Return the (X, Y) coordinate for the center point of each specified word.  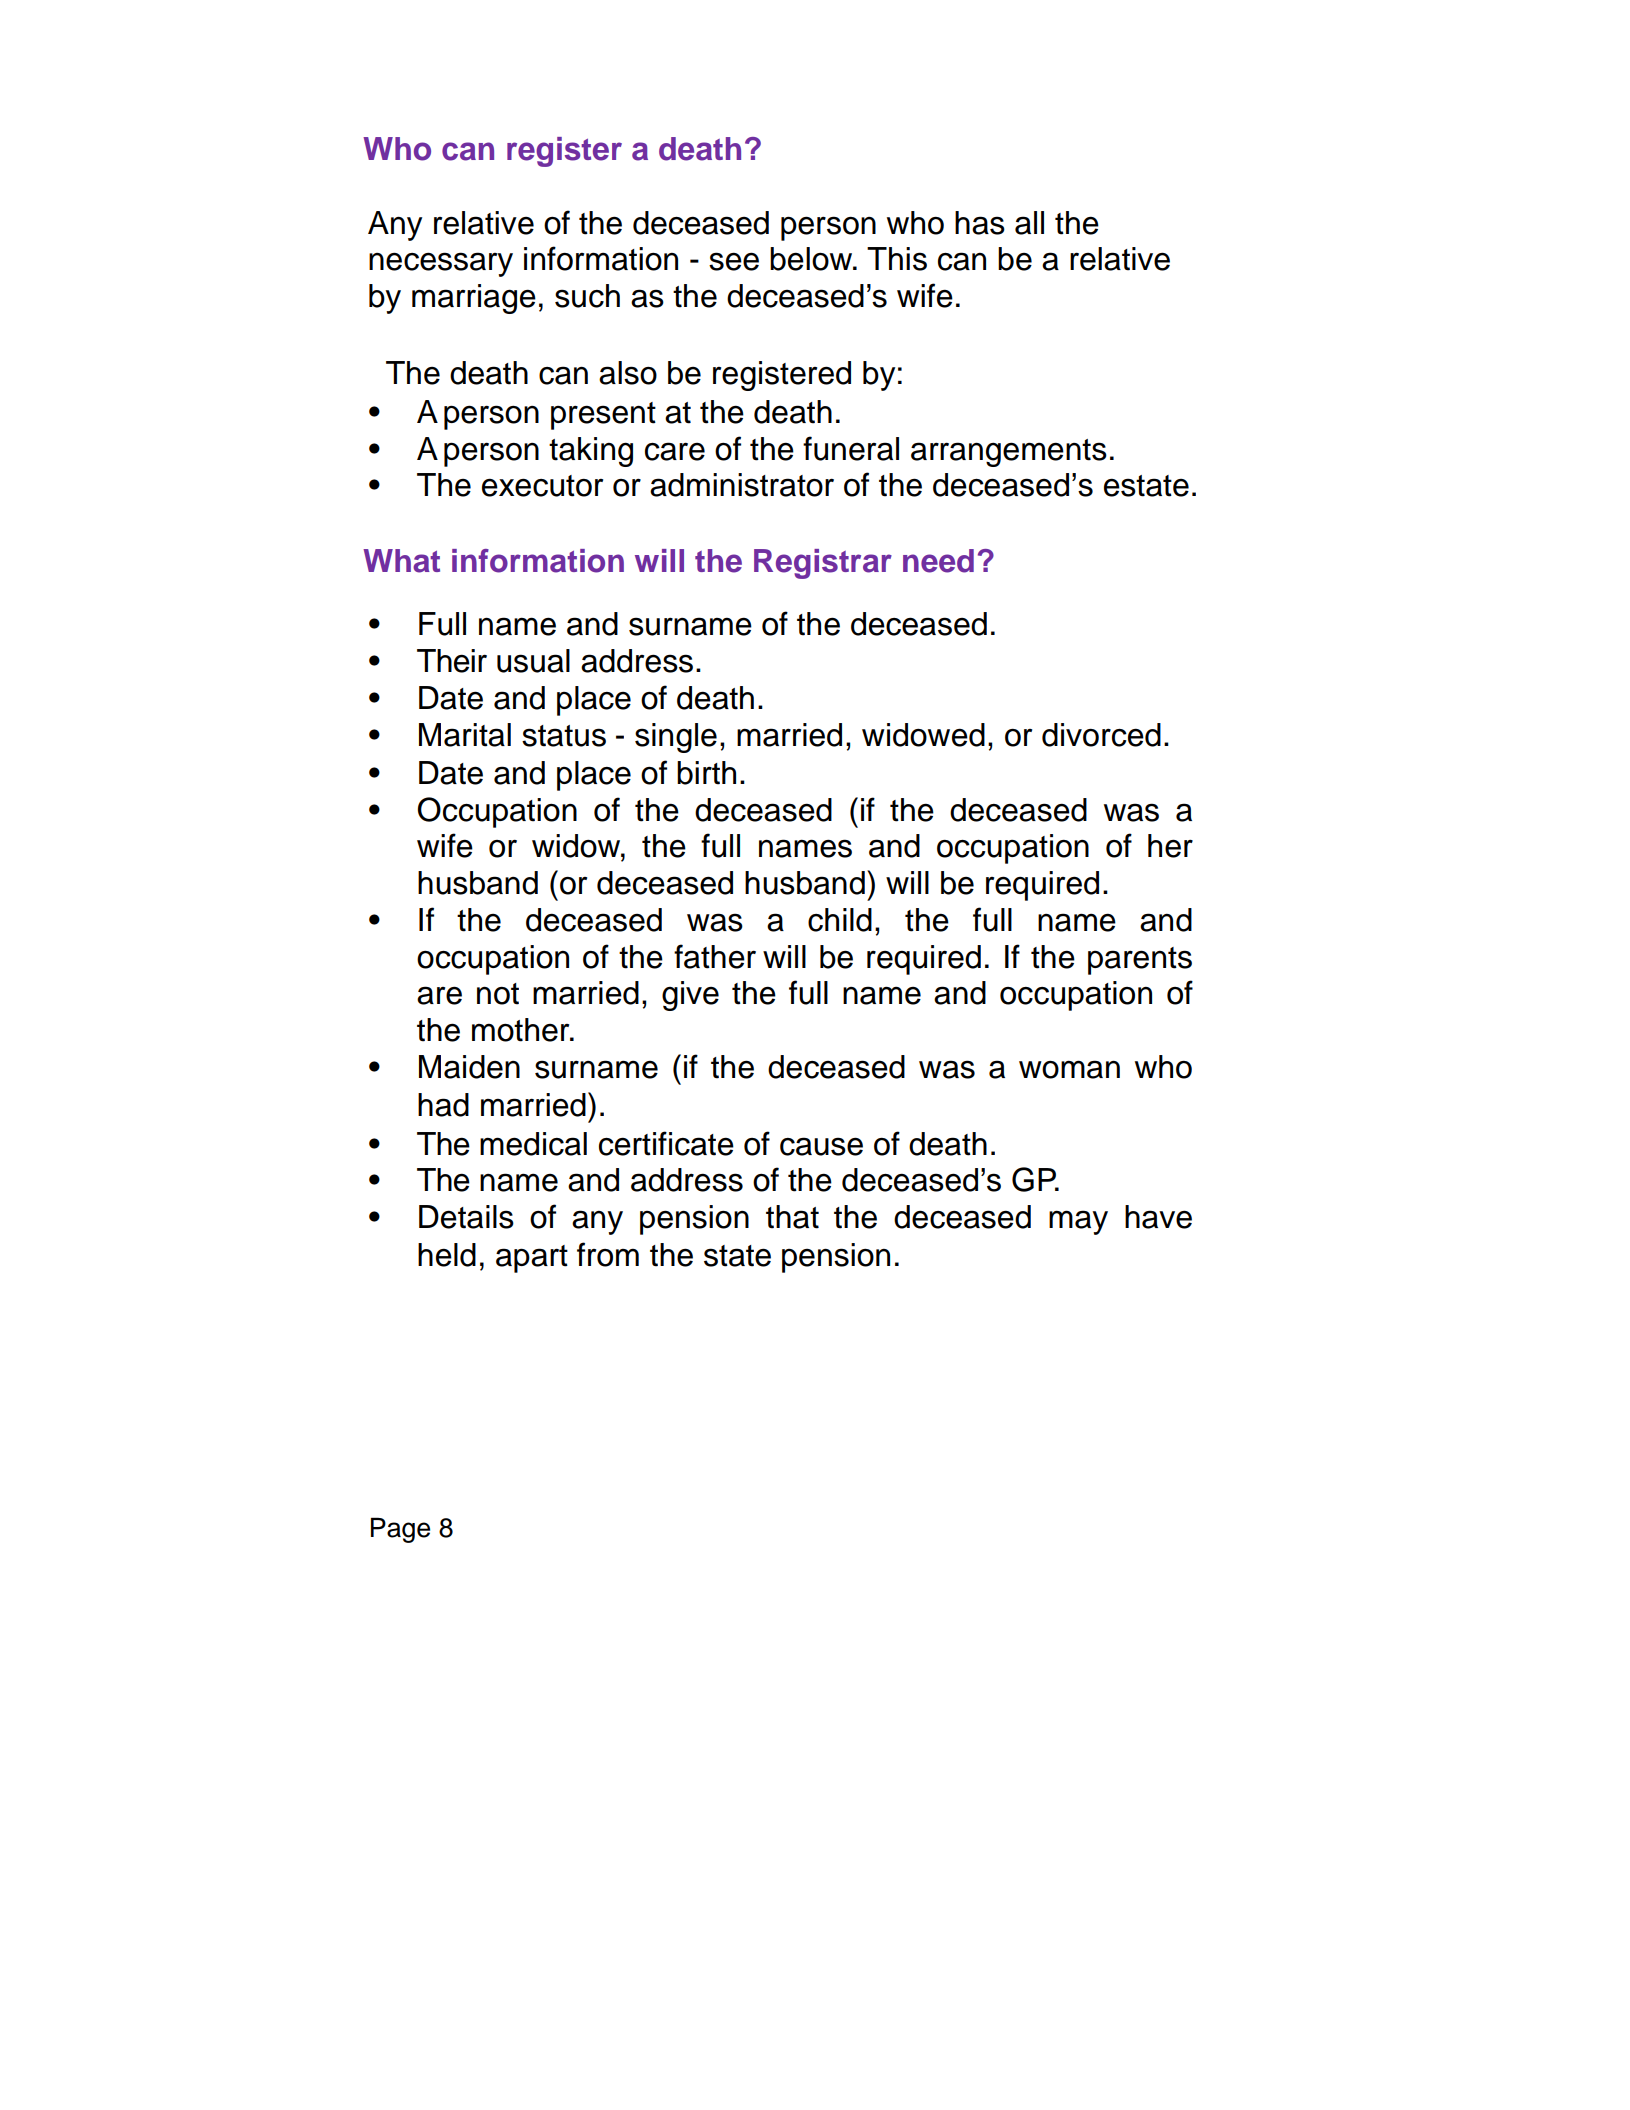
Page (400, 1530)
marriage (474, 299)
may (1078, 1222)
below (812, 259)
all (1029, 223)
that (792, 1217)
